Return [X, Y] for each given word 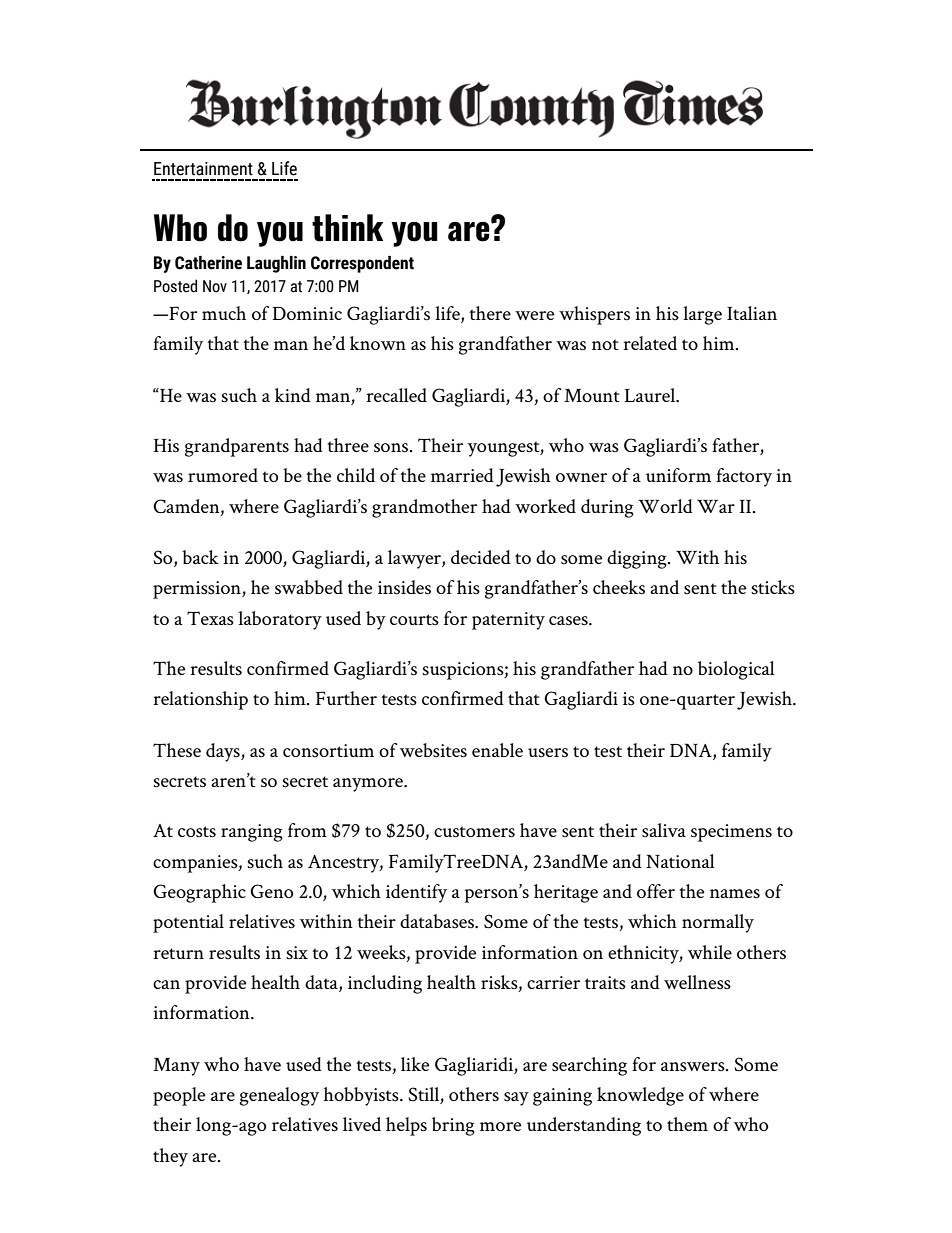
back [200, 557]
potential [188, 923]
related [650, 343]
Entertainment [203, 169]
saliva [664, 830]
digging [638, 559]
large [702, 315]
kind [293, 395]
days [224, 752]
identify [416, 893]
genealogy [279, 1096]
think [347, 228]
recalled [396, 395]
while [710, 952]
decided [481, 557]
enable [497, 750]
